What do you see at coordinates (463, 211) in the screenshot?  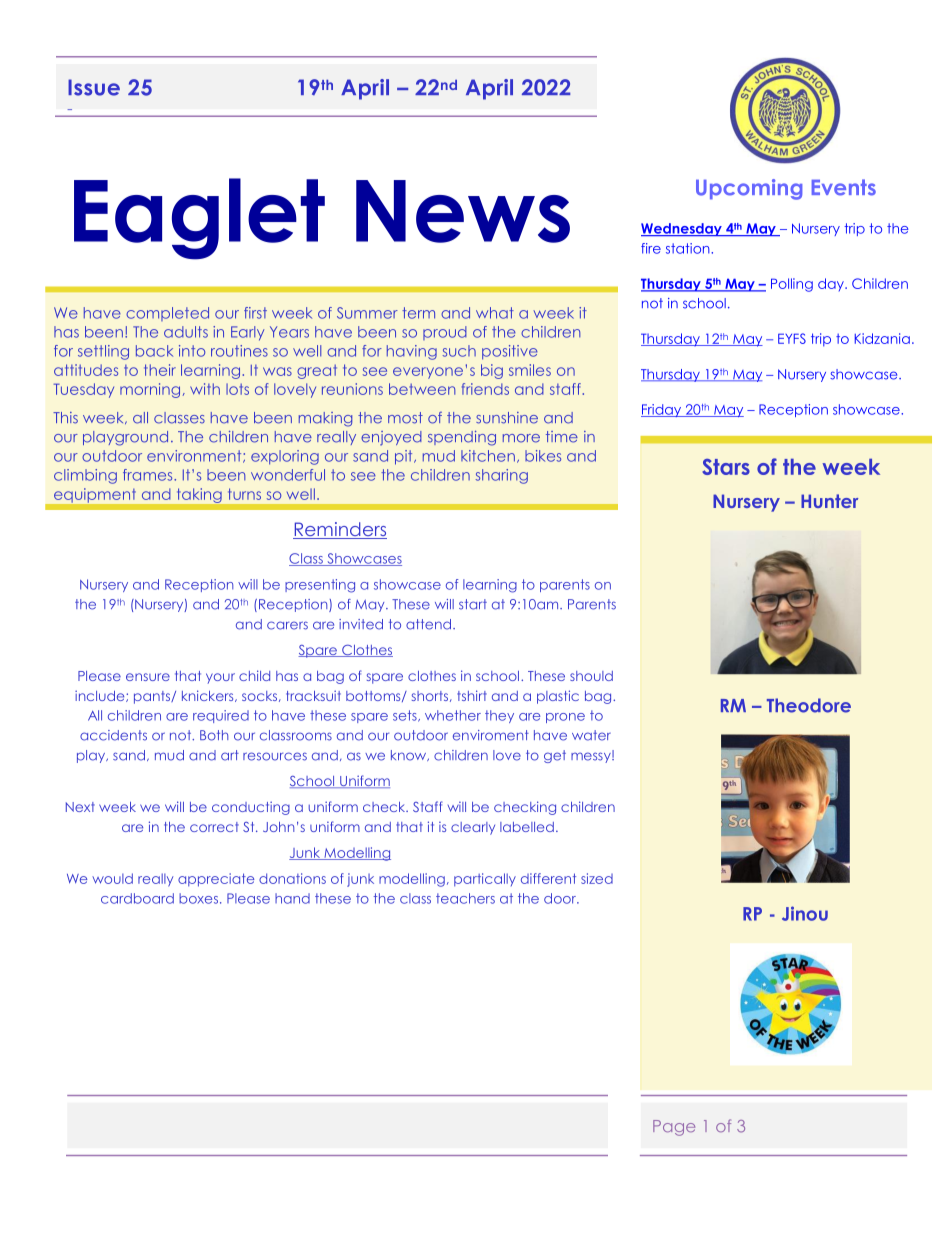 I see `News` at bounding box center [463, 211].
